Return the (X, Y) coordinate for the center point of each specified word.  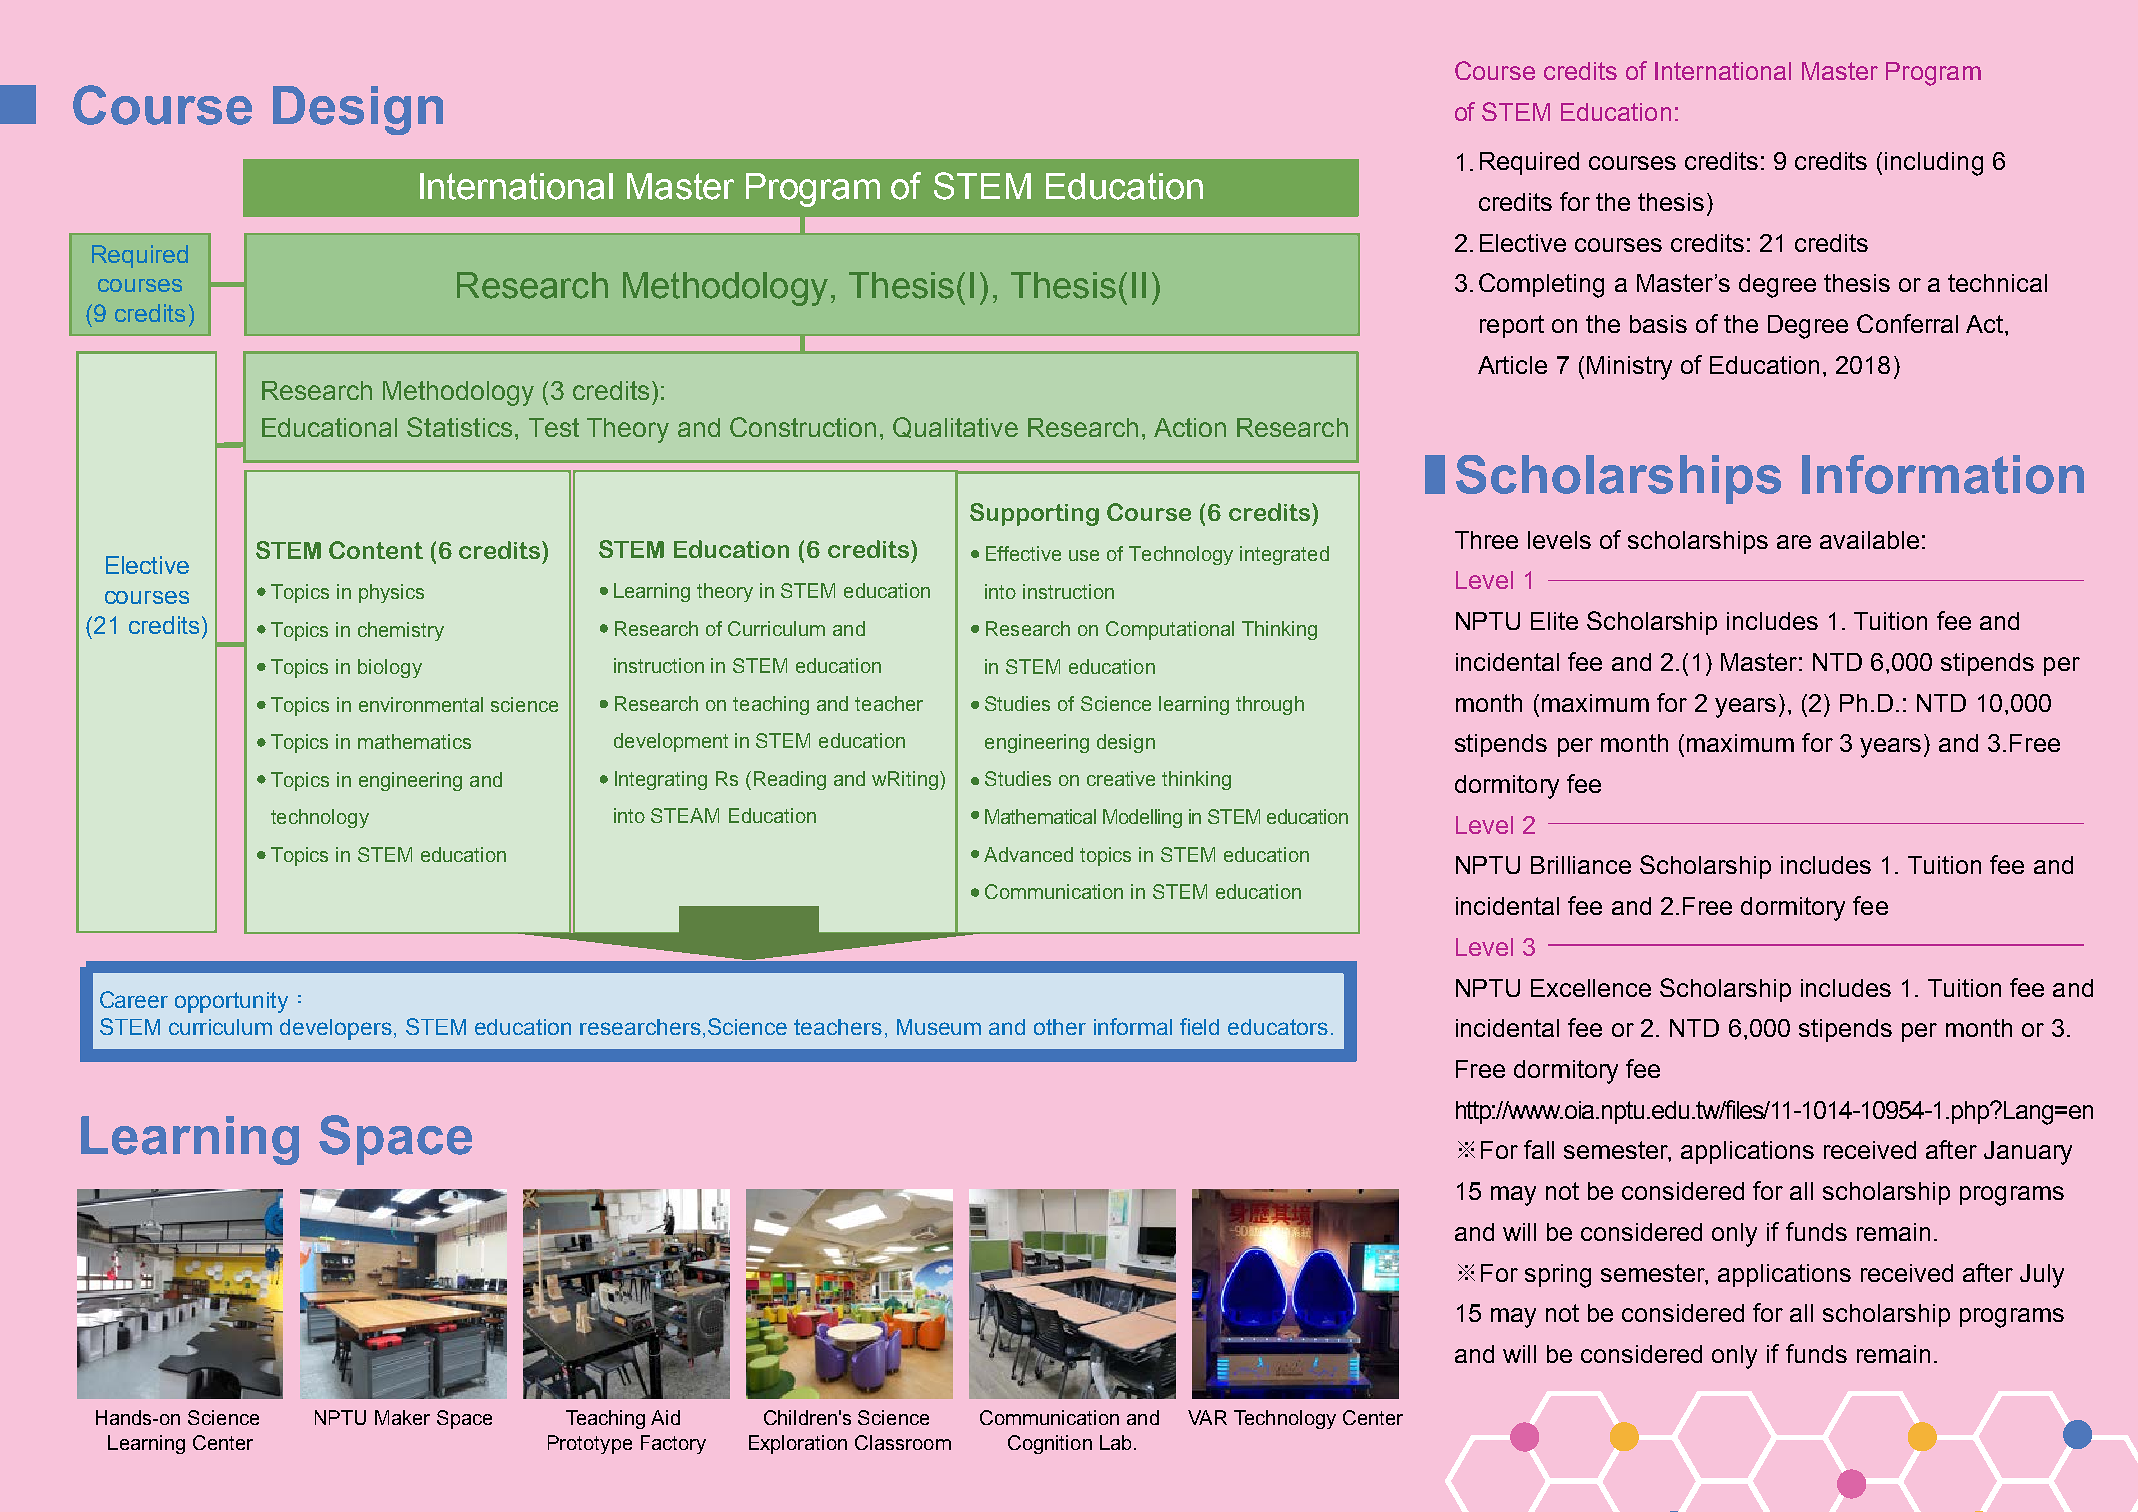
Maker (402, 1417)
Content (376, 550)
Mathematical (1040, 816)
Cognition (1050, 1444)
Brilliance (1581, 865)
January (2028, 1153)
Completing (1541, 285)
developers (336, 1029)
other (1060, 1027)
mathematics (414, 741)
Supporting (1034, 514)
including (1934, 164)
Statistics (459, 427)
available (1869, 540)
